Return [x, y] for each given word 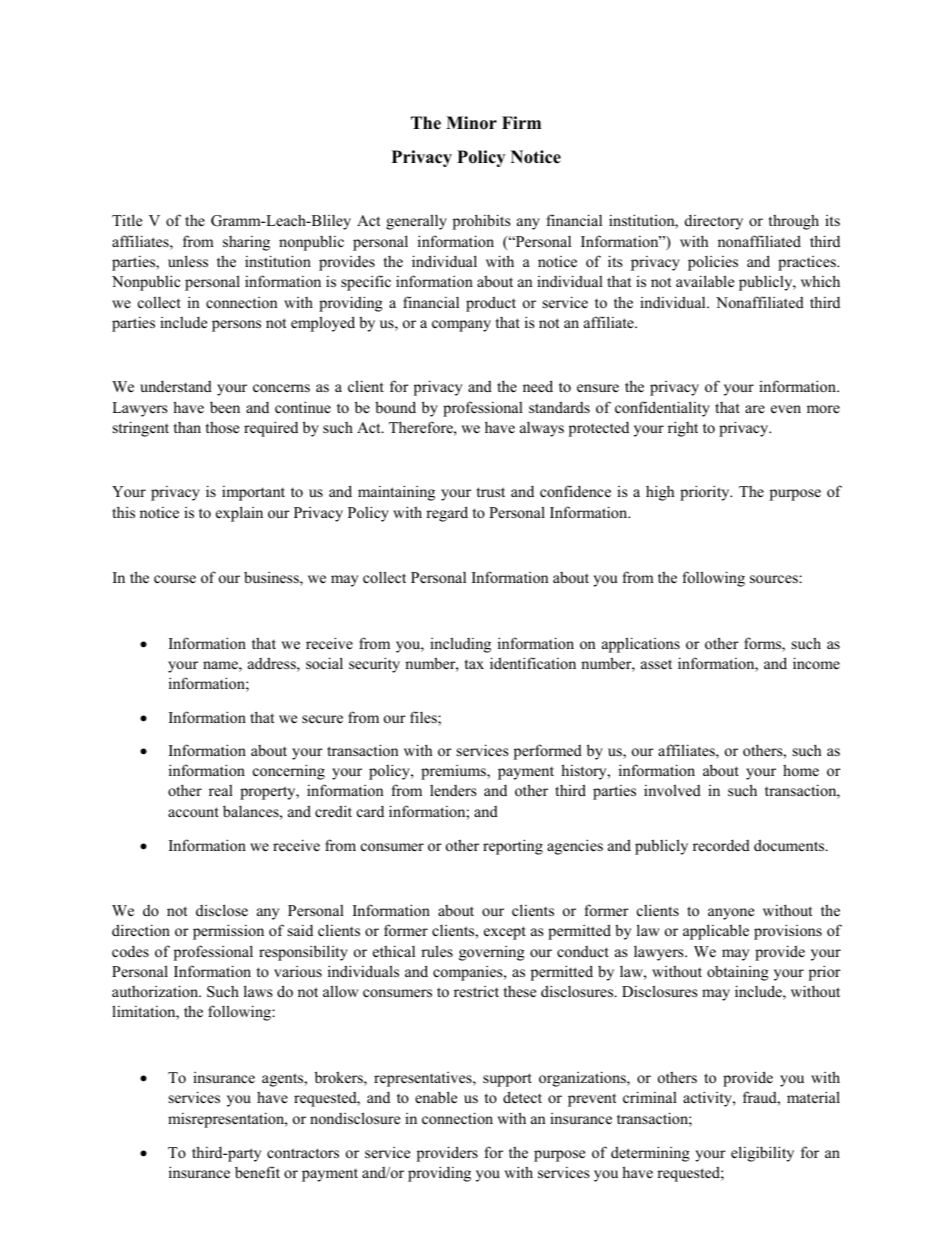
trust [491, 492]
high [660, 493]
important [253, 493]
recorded [721, 845]
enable [436, 1097]
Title [127, 220]
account [193, 812]
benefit [257, 1172]
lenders [453, 790]
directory [714, 222]
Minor [471, 123]
